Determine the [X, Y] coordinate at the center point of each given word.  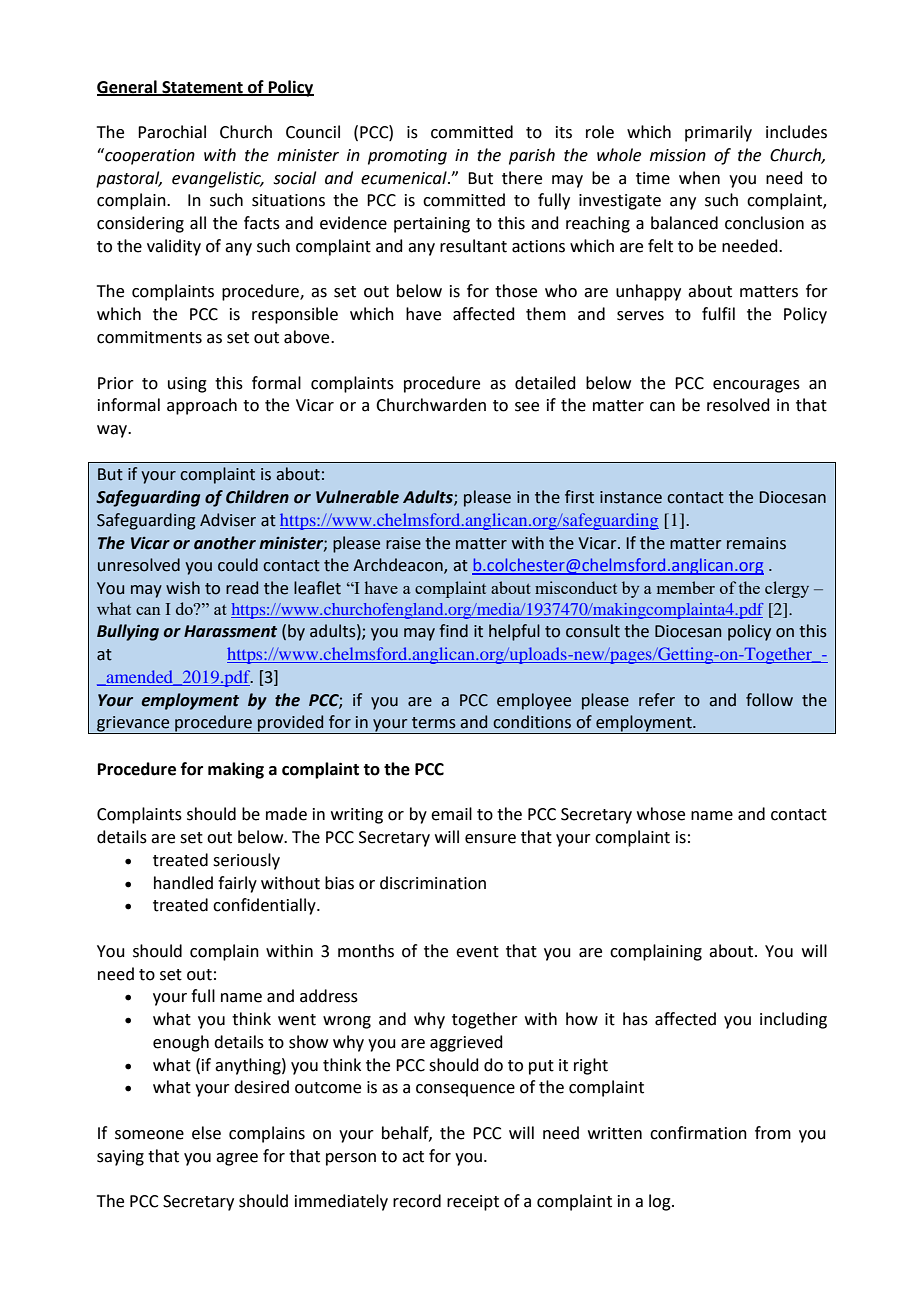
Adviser [228, 520]
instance [631, 497]
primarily [718, 133]
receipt [473, 1203]
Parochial [172, 132]
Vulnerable [357, 497]
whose [661, 814]
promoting [407, 157]
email [451, 814]
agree [237, 1159]
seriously [246, 861]
